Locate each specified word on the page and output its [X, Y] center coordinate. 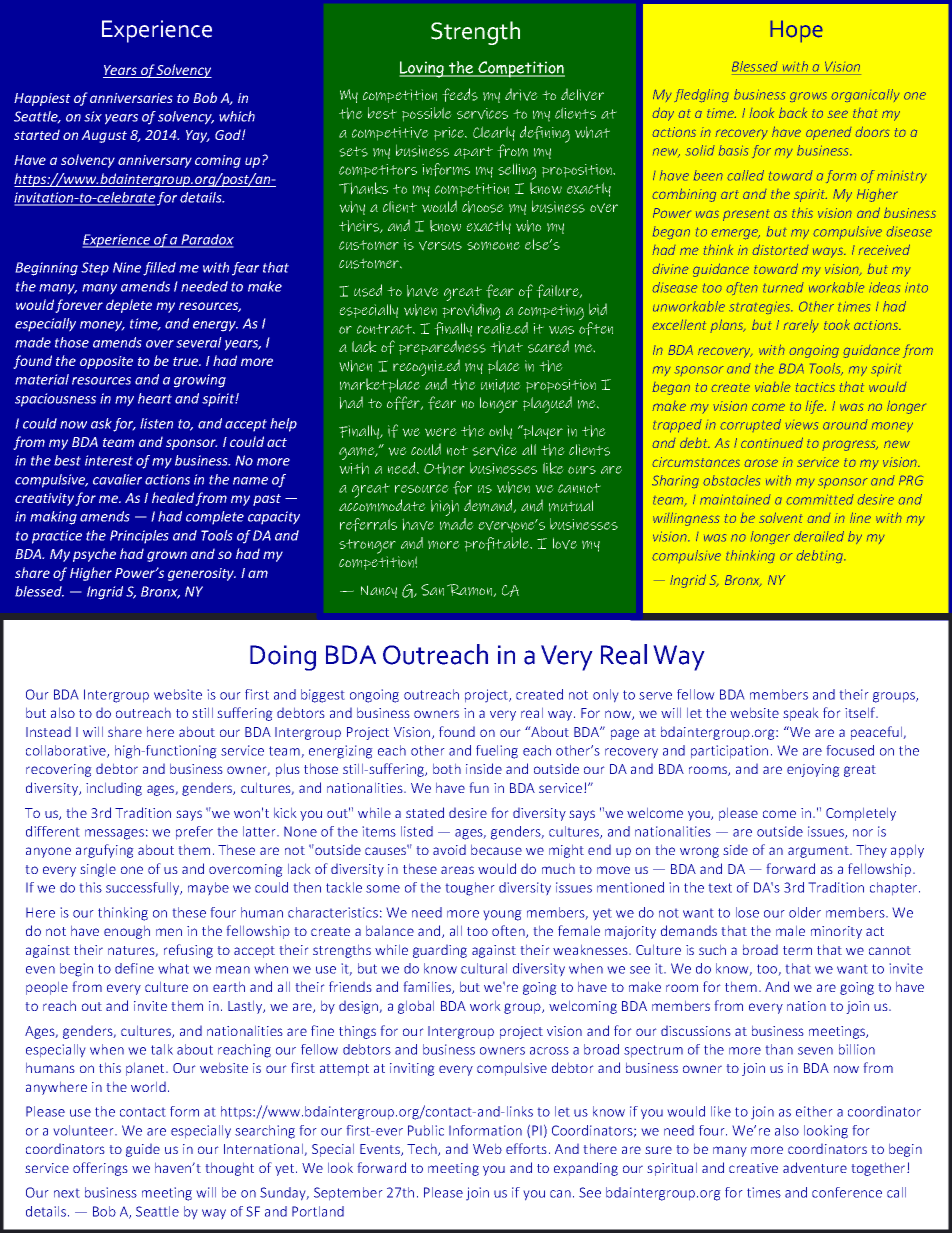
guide [143, 1150]
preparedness [442, 347]
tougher [470, 889]
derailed [819, 536]
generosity [202, 574]
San [432, 590]
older [805, 912]
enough [127, 932]
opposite [106, 362]
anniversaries [131, 98]
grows [808, 97]
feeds [460, 95]
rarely [801, 326]
